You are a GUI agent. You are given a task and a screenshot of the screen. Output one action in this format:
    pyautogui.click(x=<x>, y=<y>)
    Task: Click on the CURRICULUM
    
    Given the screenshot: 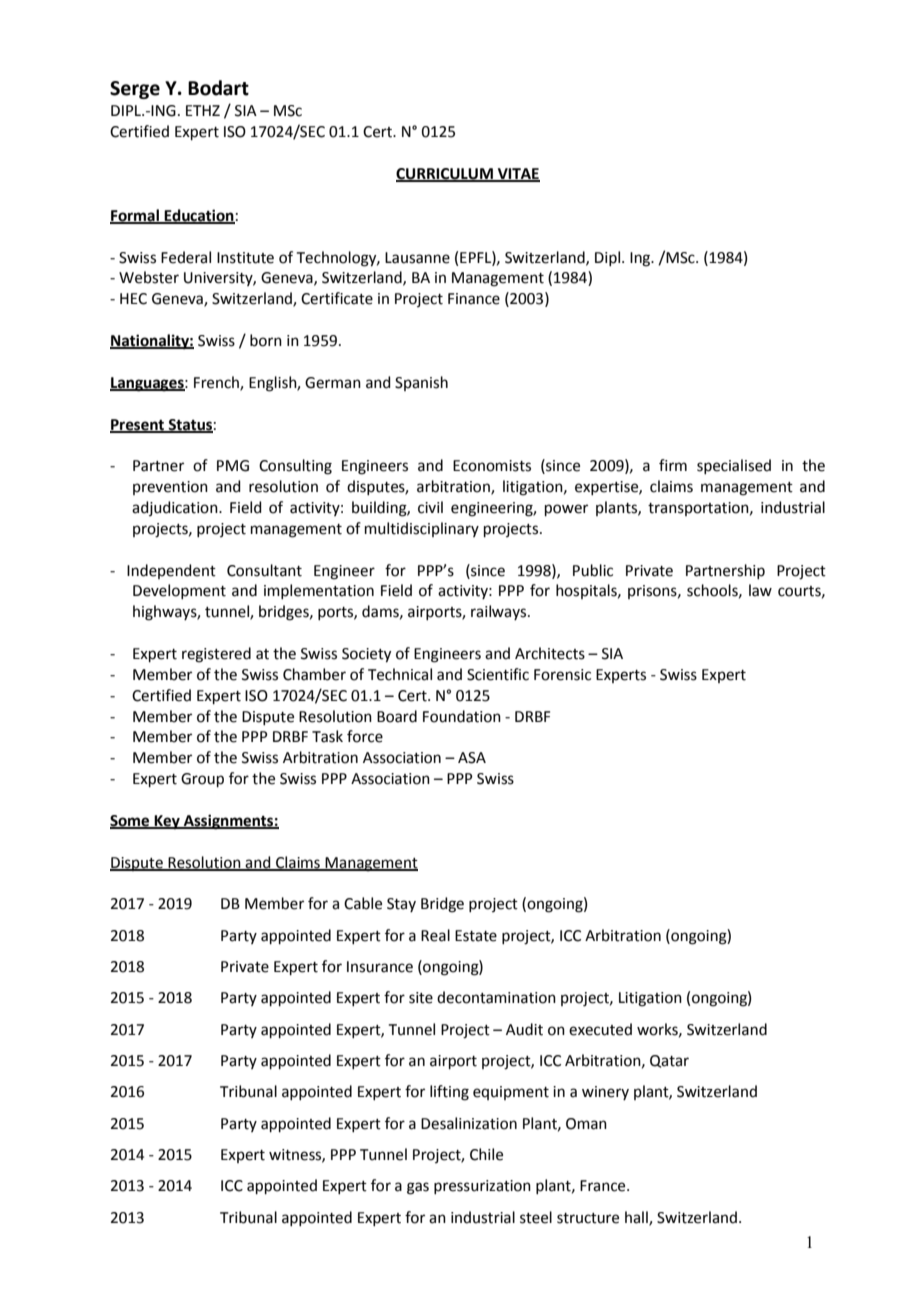 What is the action you would take?
    pyautogui.click(x=445, y=175)
